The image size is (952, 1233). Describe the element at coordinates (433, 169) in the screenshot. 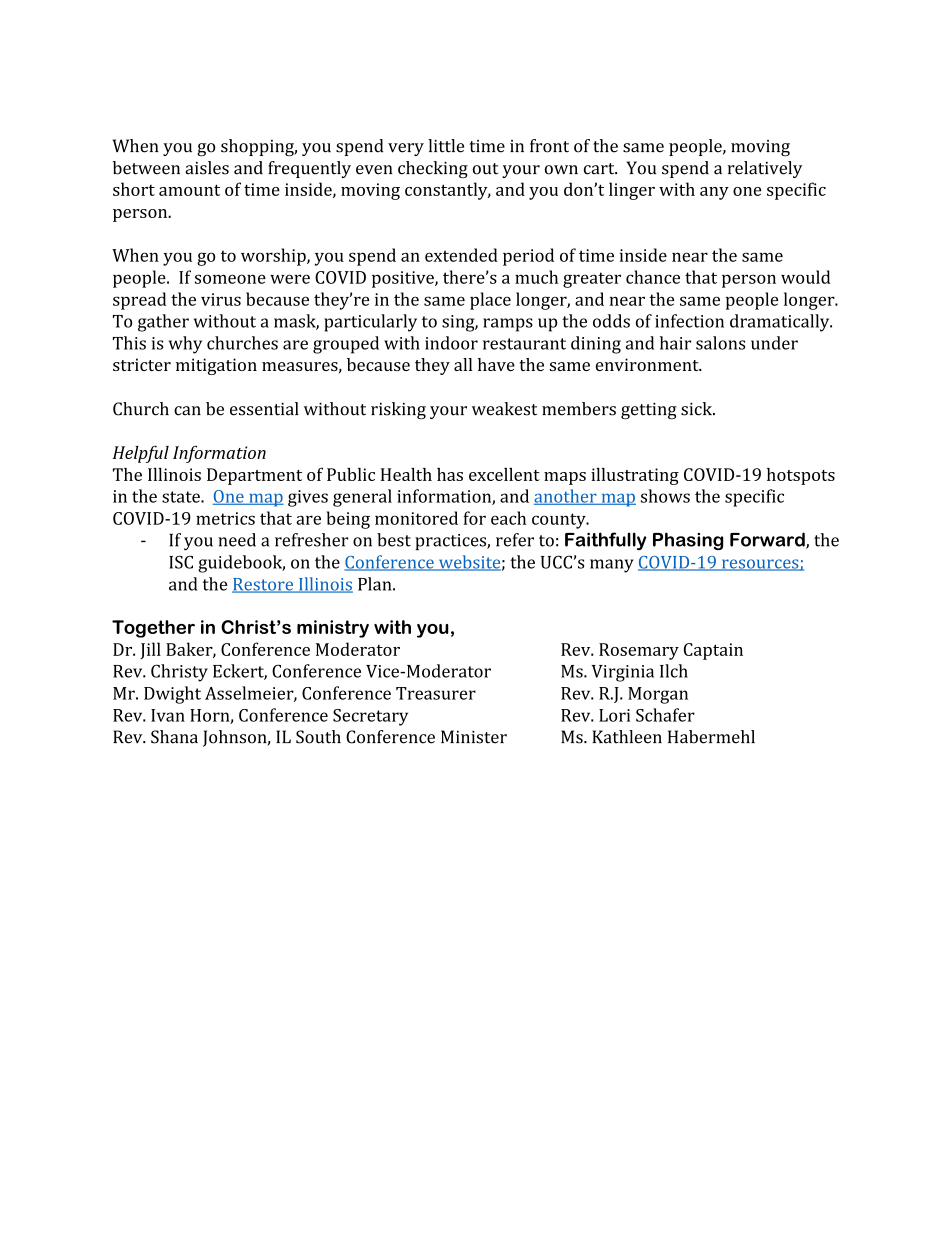

I see `checking` at that location.
